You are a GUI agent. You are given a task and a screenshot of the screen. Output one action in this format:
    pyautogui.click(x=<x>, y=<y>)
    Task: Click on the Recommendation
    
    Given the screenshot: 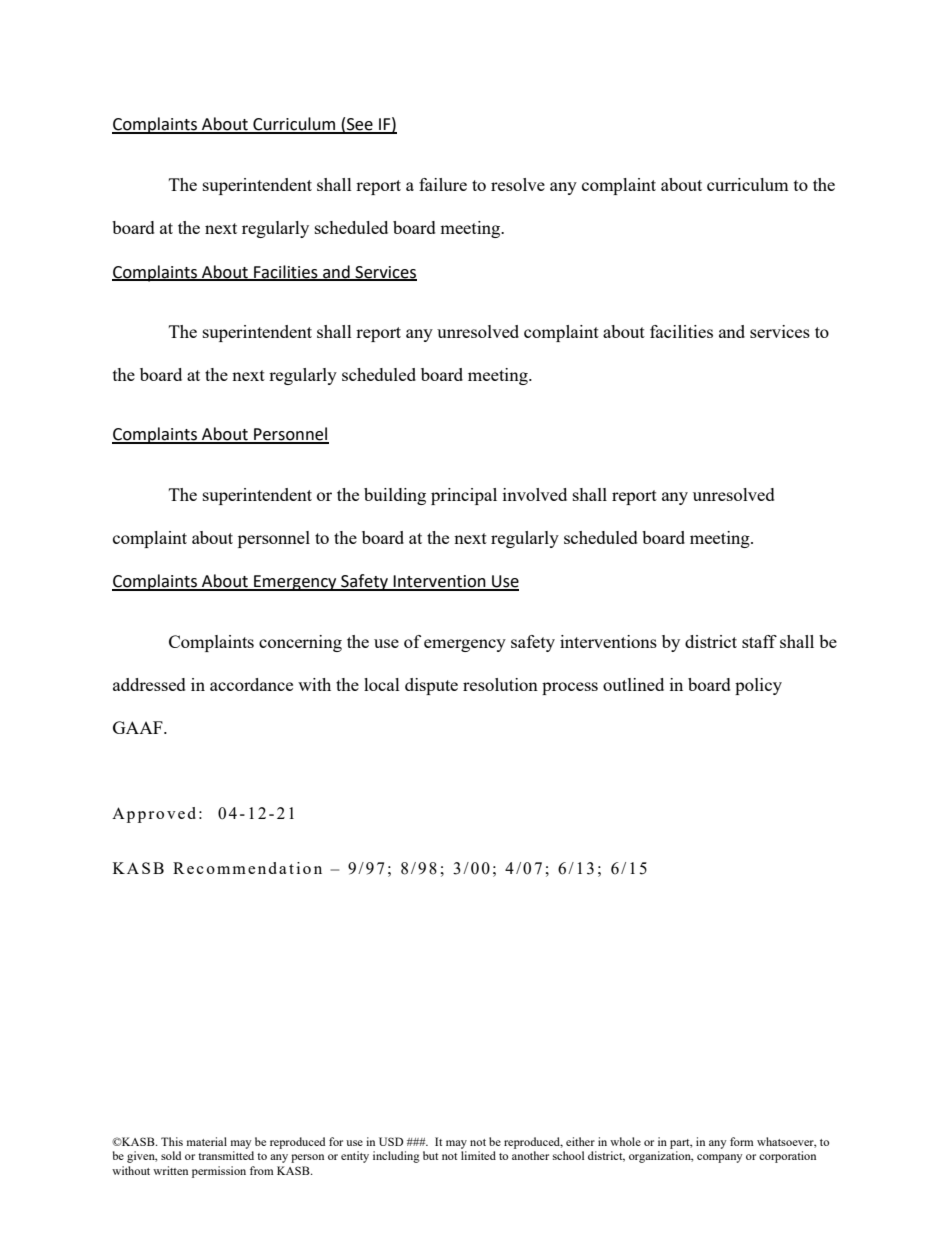 What is the action you would take?
    pyautogui.click(x=247, y=868)
